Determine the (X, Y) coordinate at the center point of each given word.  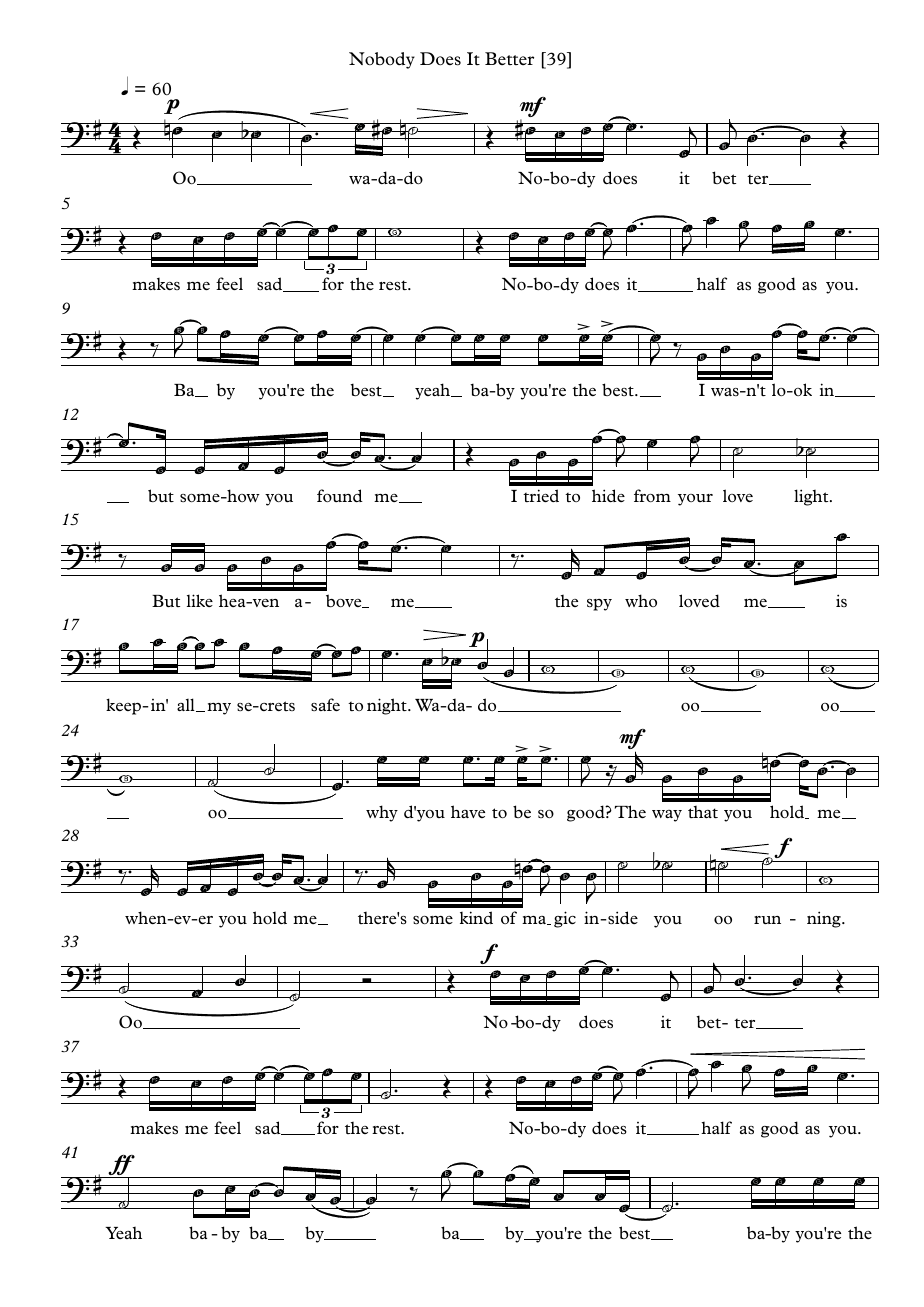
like (200, 600)
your (695, 500)
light (812, 497)
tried (541, 495)
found (340, 495)
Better (509, 58)
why (382, 813)
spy (599, 605)
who (641, 600)
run (767, 920)
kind (476, 917)
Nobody (382, 60)
